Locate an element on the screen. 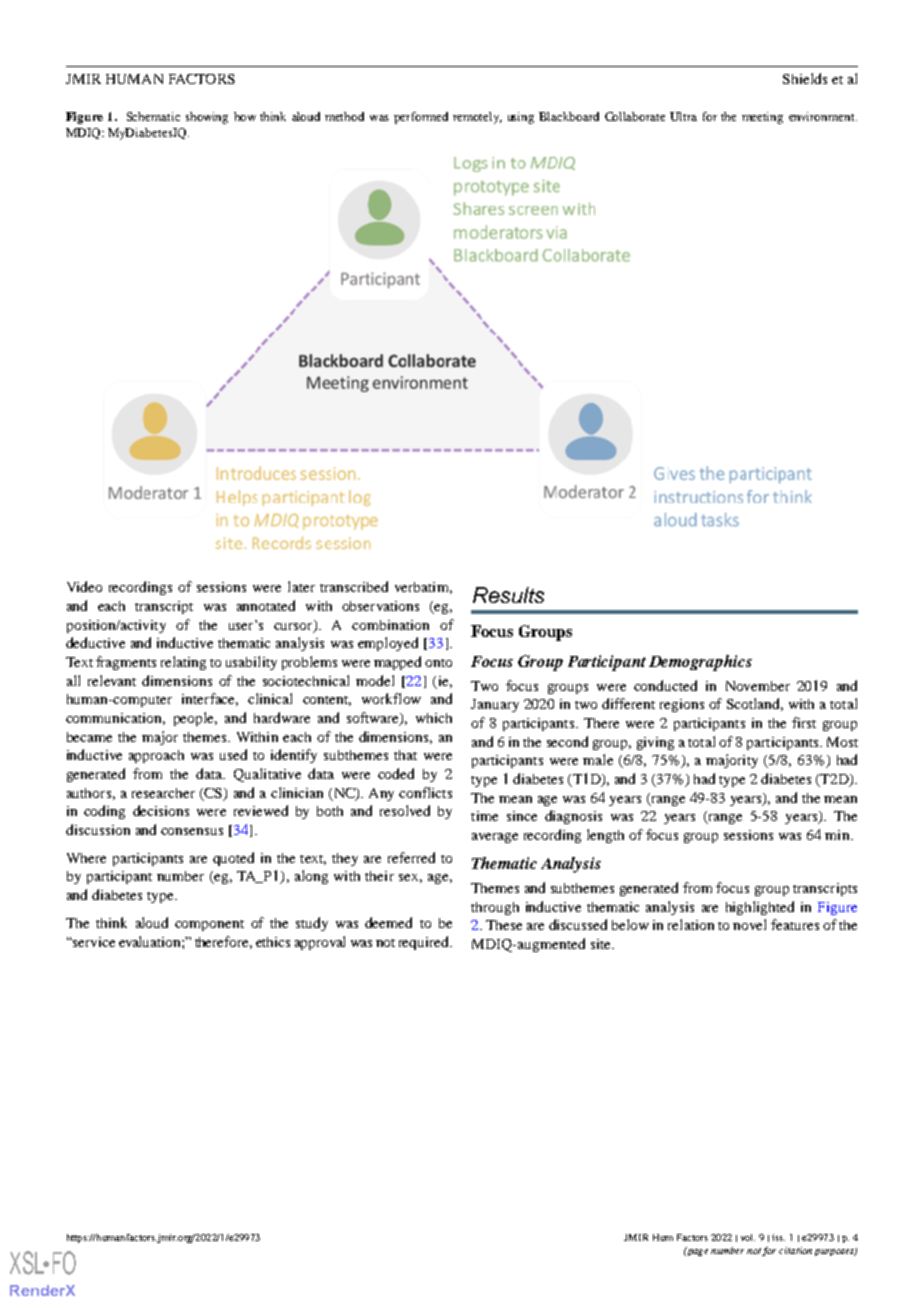  onto is located at coordinates (438, 663).
